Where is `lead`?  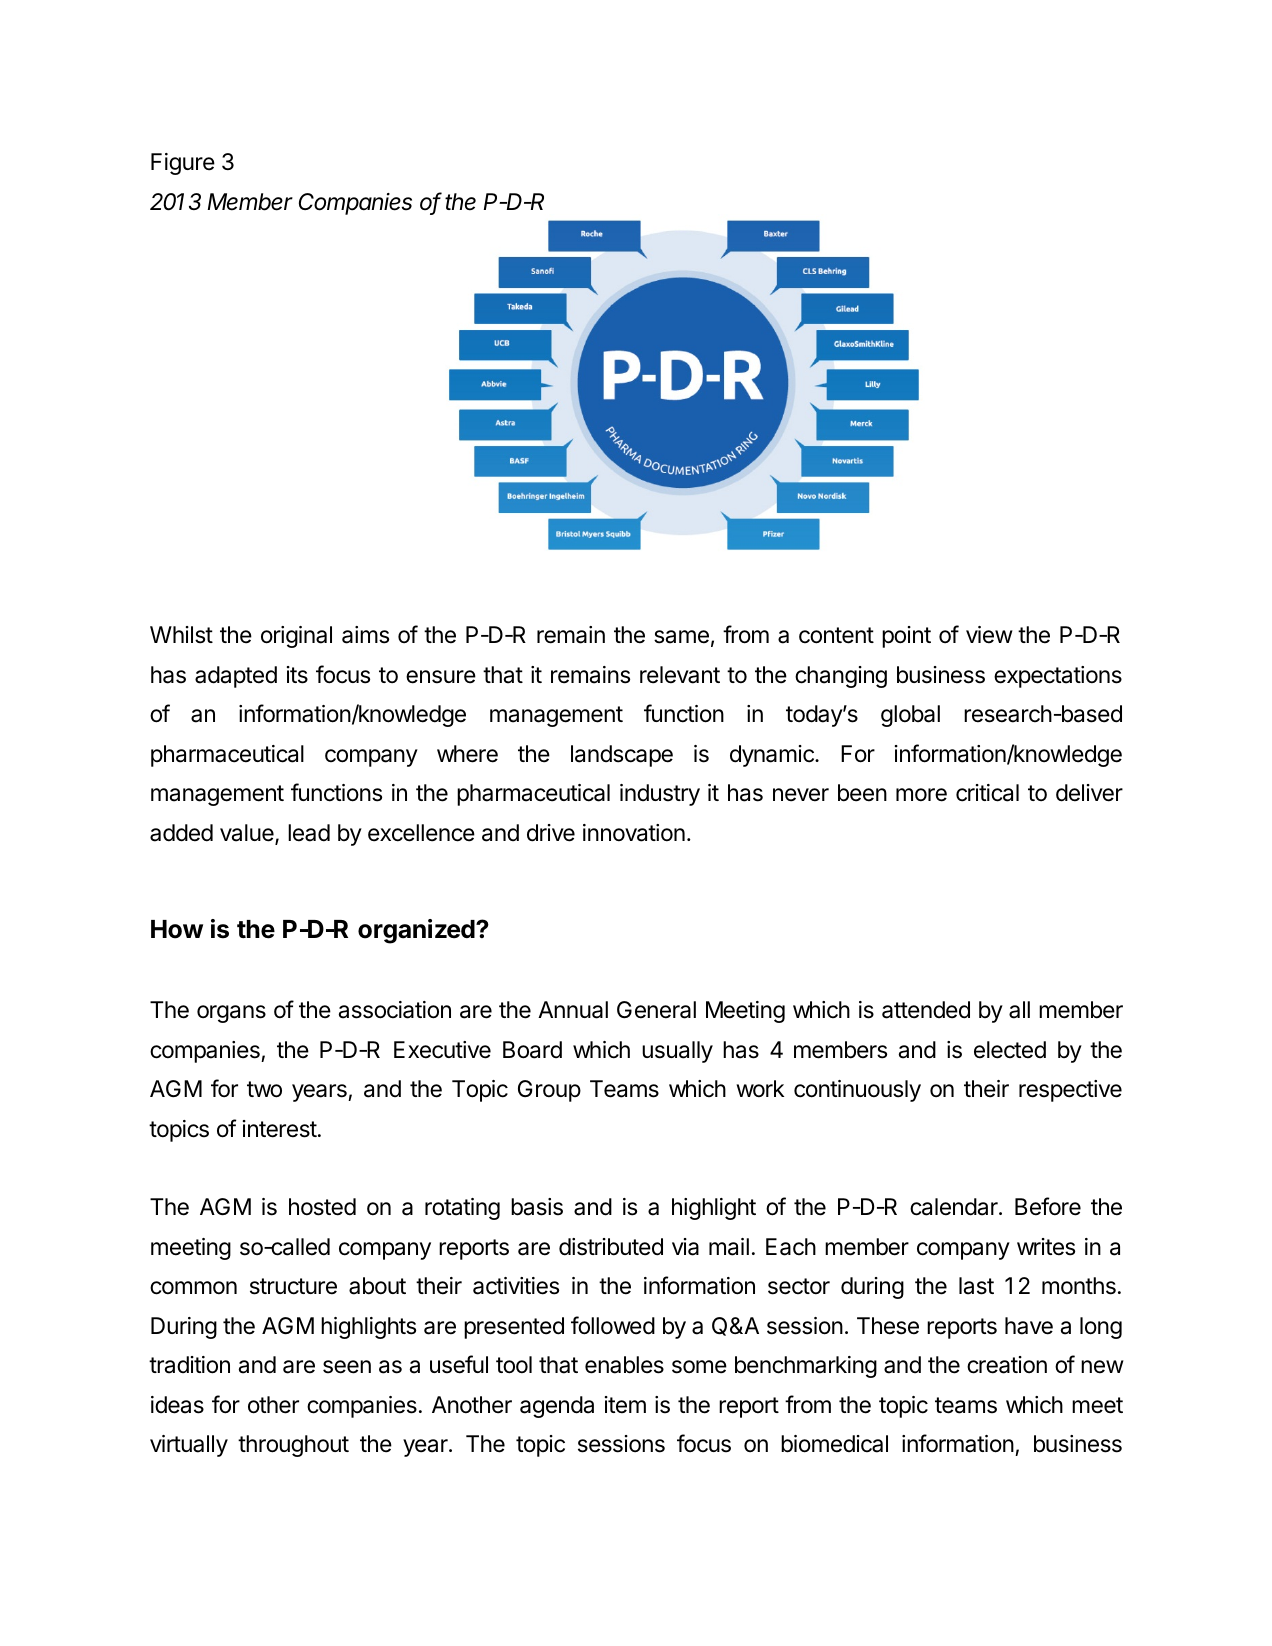 lead is located at coordinates (309, 833).
